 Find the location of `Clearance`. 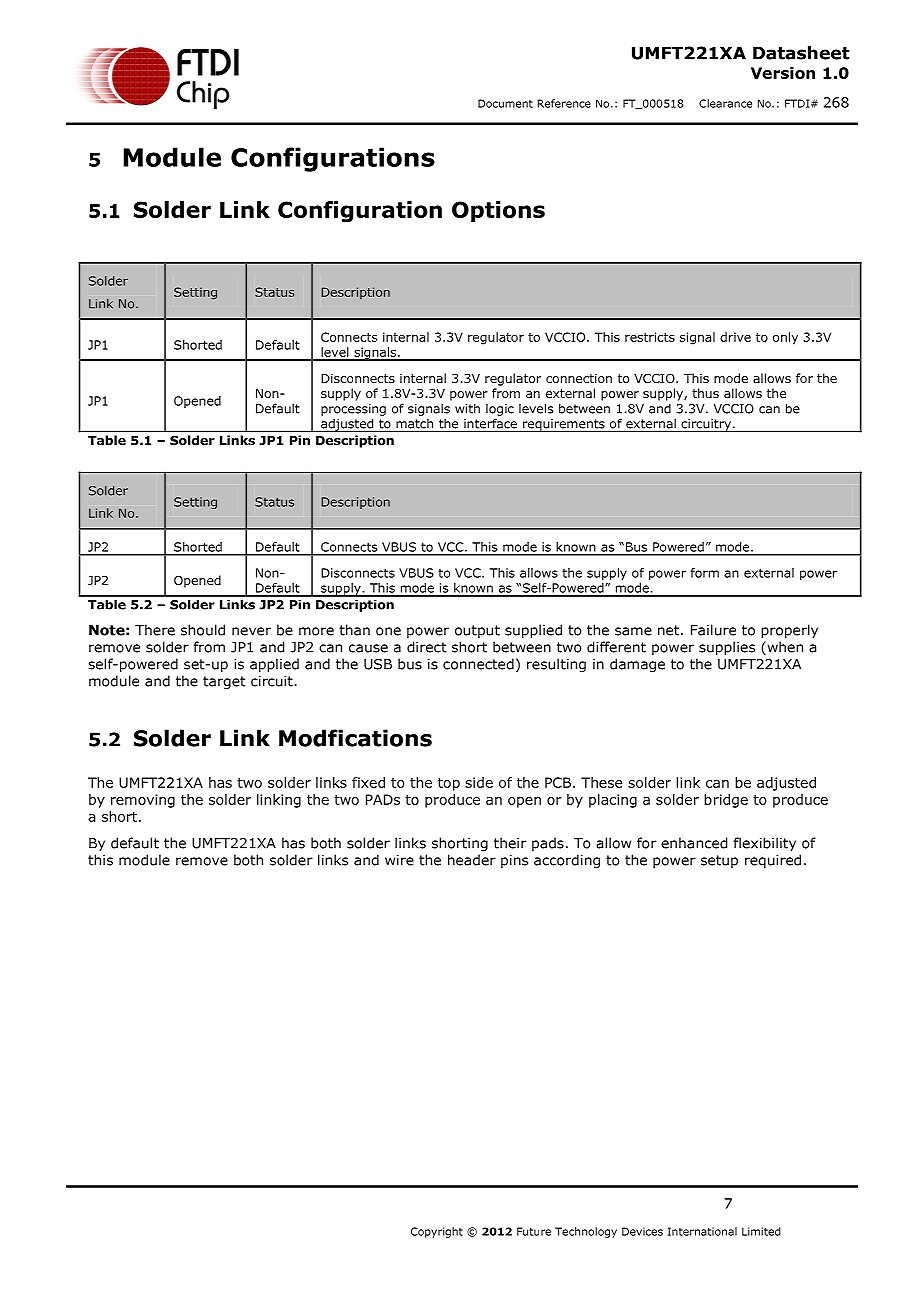

Clearance is located at coordinates (725, 103).
